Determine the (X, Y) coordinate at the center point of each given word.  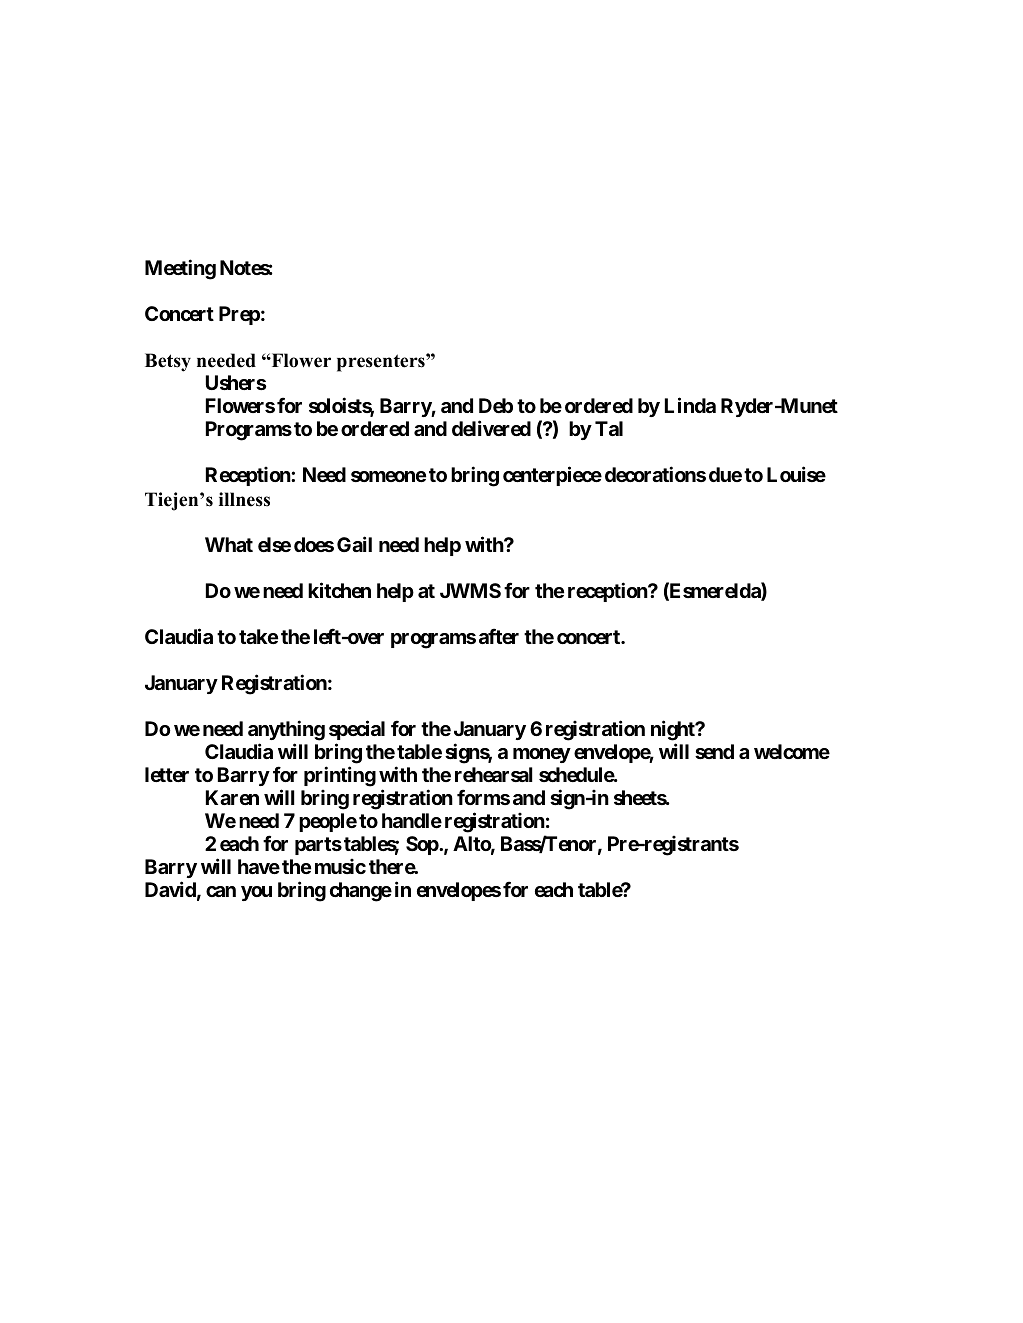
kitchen (339, 590)
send (714, 751)
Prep (239, 315)
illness (244, 499)
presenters (382, 363)
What (229, 544)
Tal (609, 428)
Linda (690, 405)
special (357, 730)
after (499, 636)
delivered (491, 428)
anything (286, 730)
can (221, 891)
